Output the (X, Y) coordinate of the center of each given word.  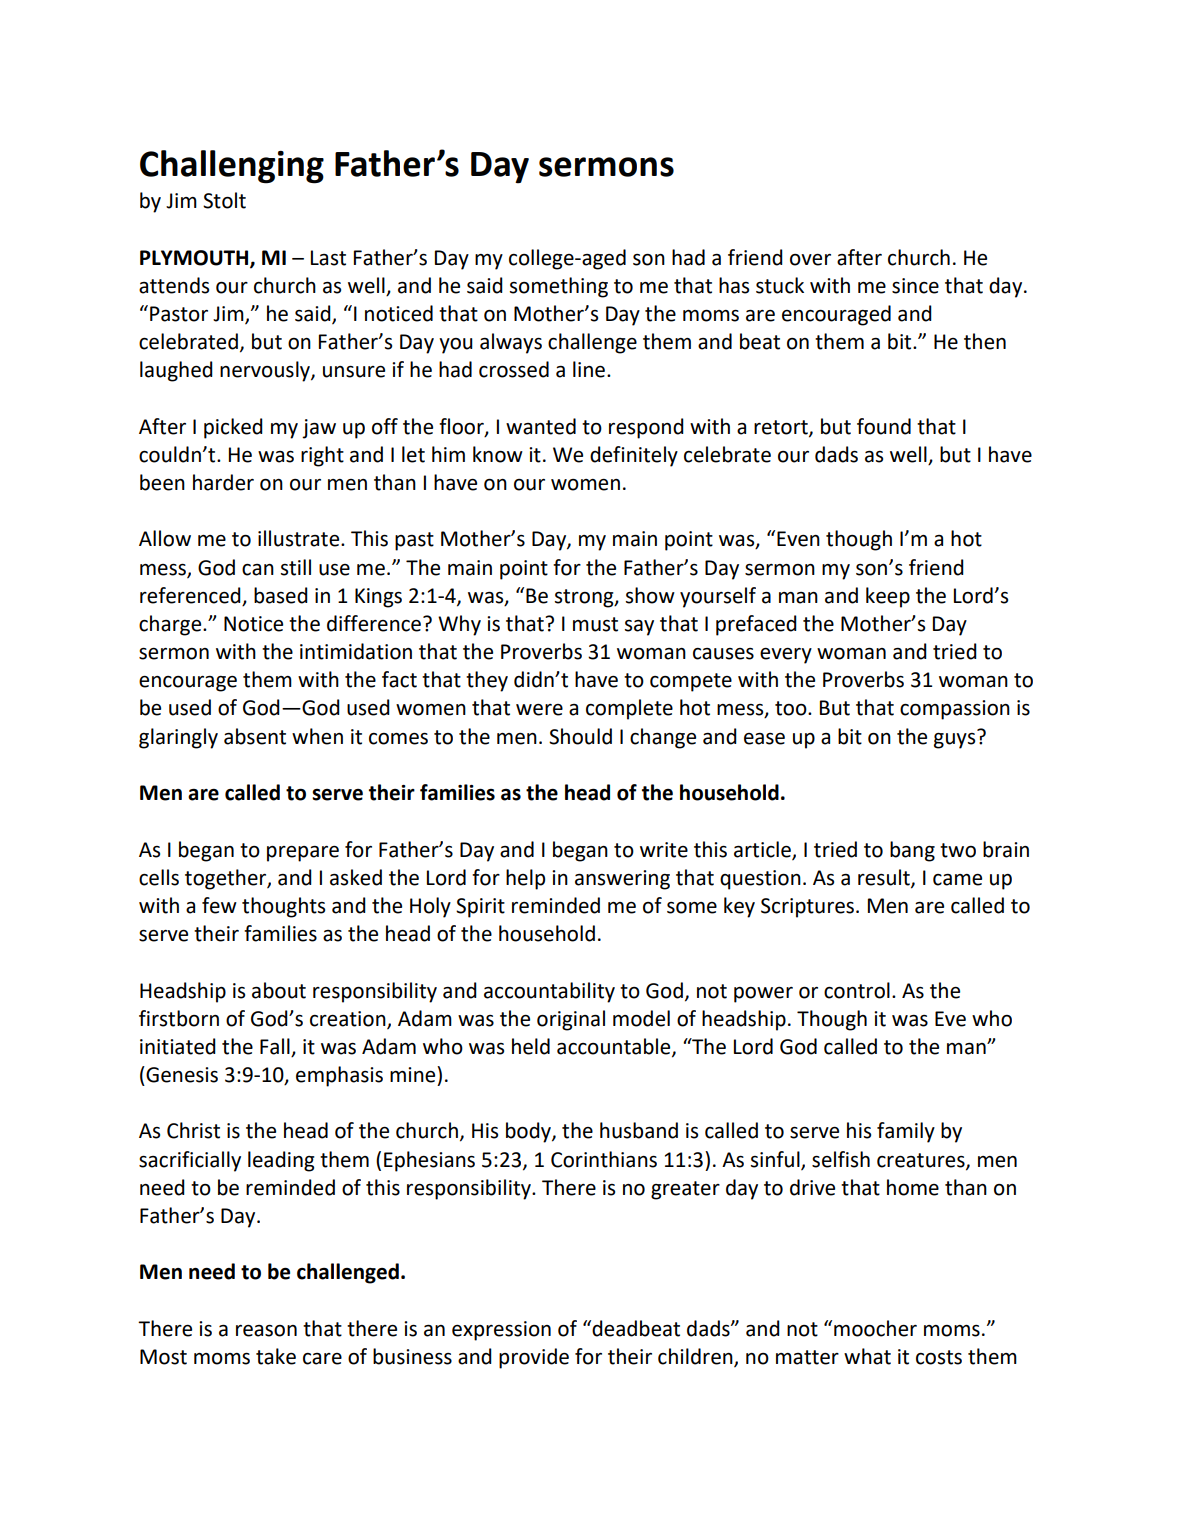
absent (255, 736)
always (511, 343)
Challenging (232, 167)
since (915, 286)
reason (266, 1331)
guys (956, 739)
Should (580, 736)
